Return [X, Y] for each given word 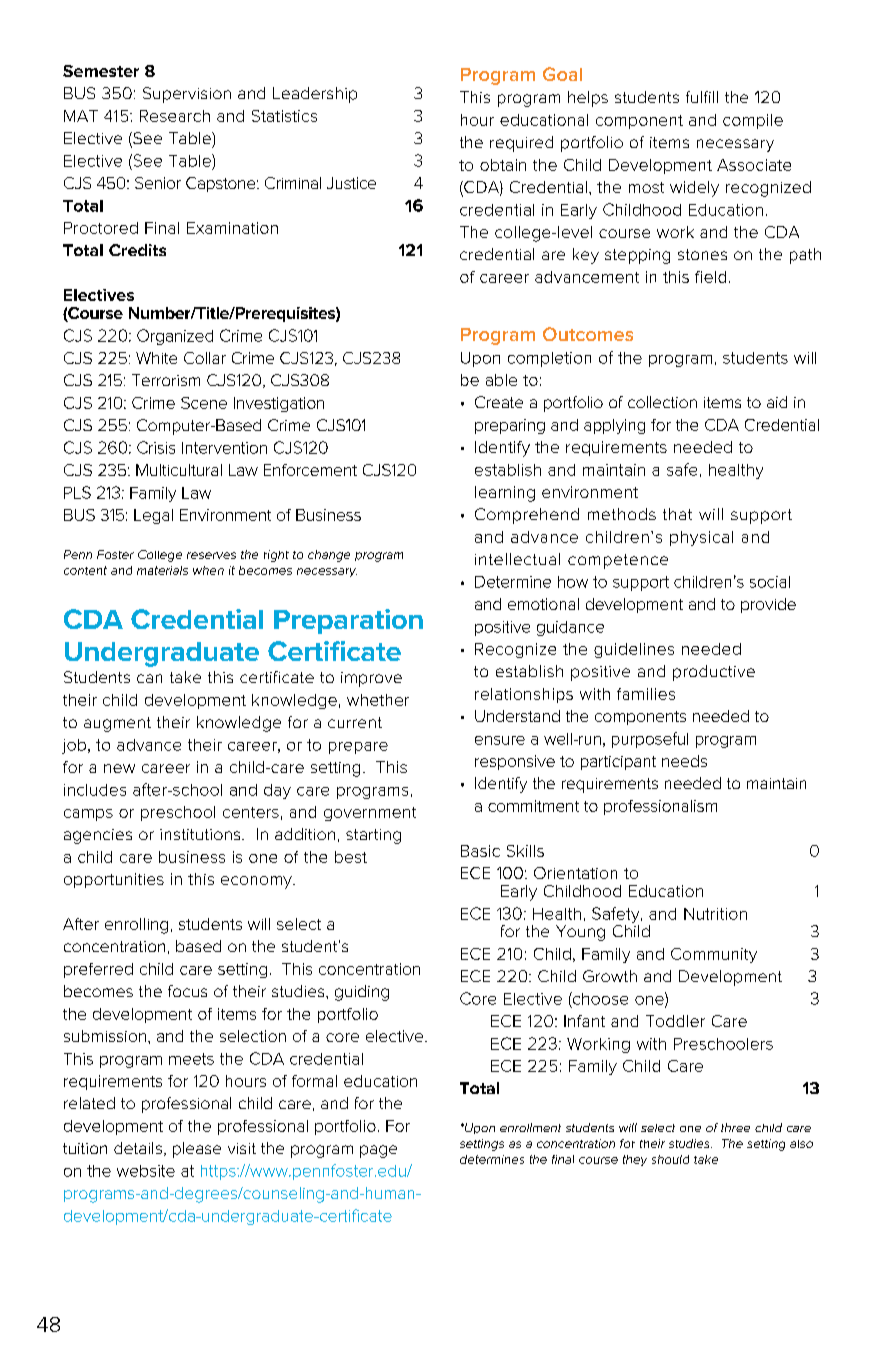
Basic [480, 851]
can [149, 678]
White [156, 358]
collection [662, 402]
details [138, 1148]
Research [175, 116]
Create [499, 402]
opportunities [114, 880]
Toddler [675, 1021]
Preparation [348, 621]
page [378, 1151]
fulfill [702, 97]
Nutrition [715, 914]
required [521, 144]
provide [768, 605]
